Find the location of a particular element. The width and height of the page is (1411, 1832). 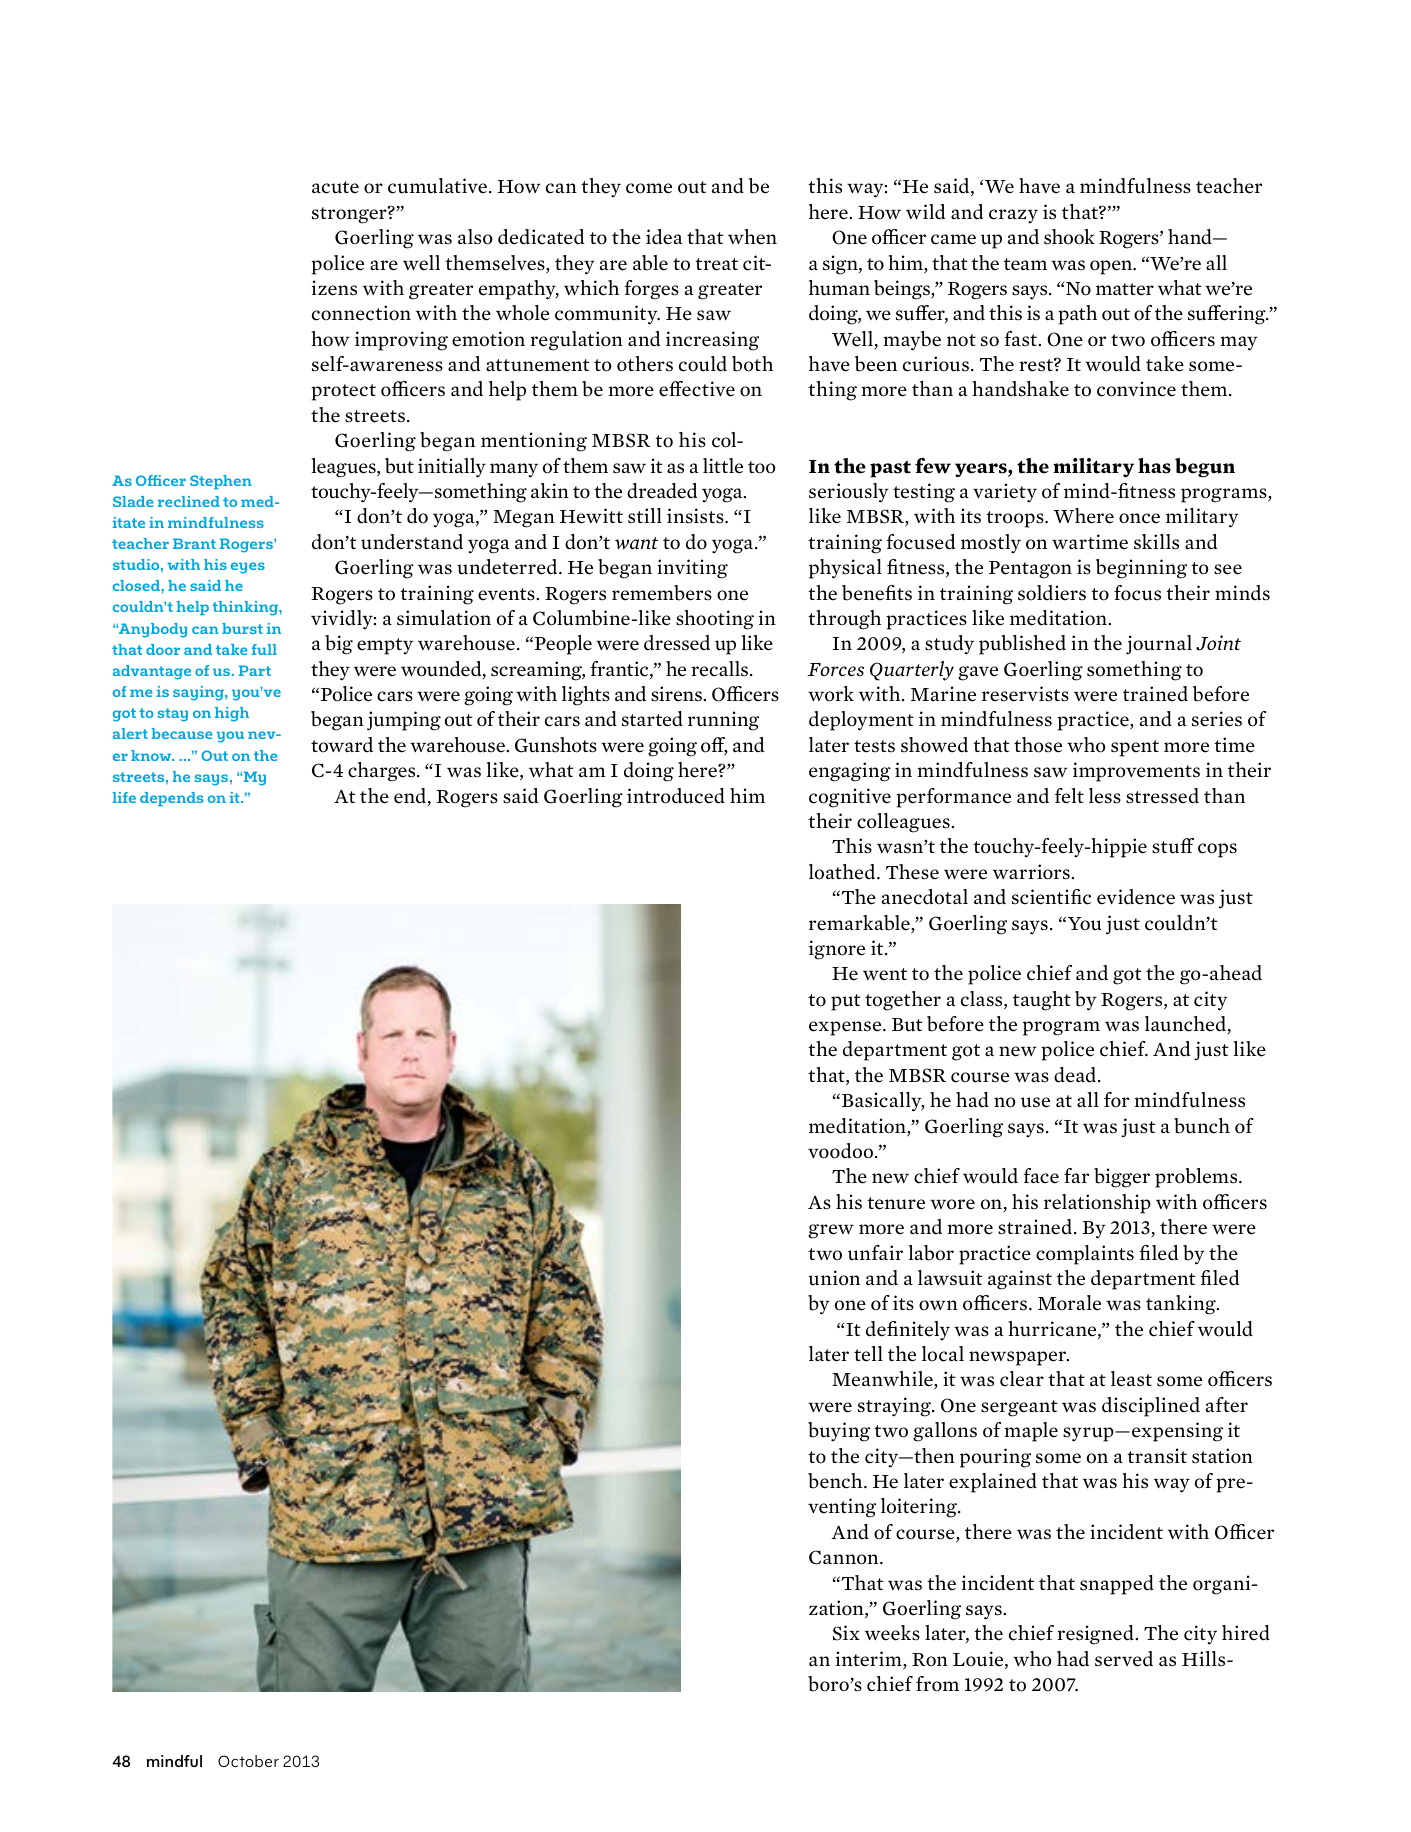

beginning is located at coordinates (1141, 569).
